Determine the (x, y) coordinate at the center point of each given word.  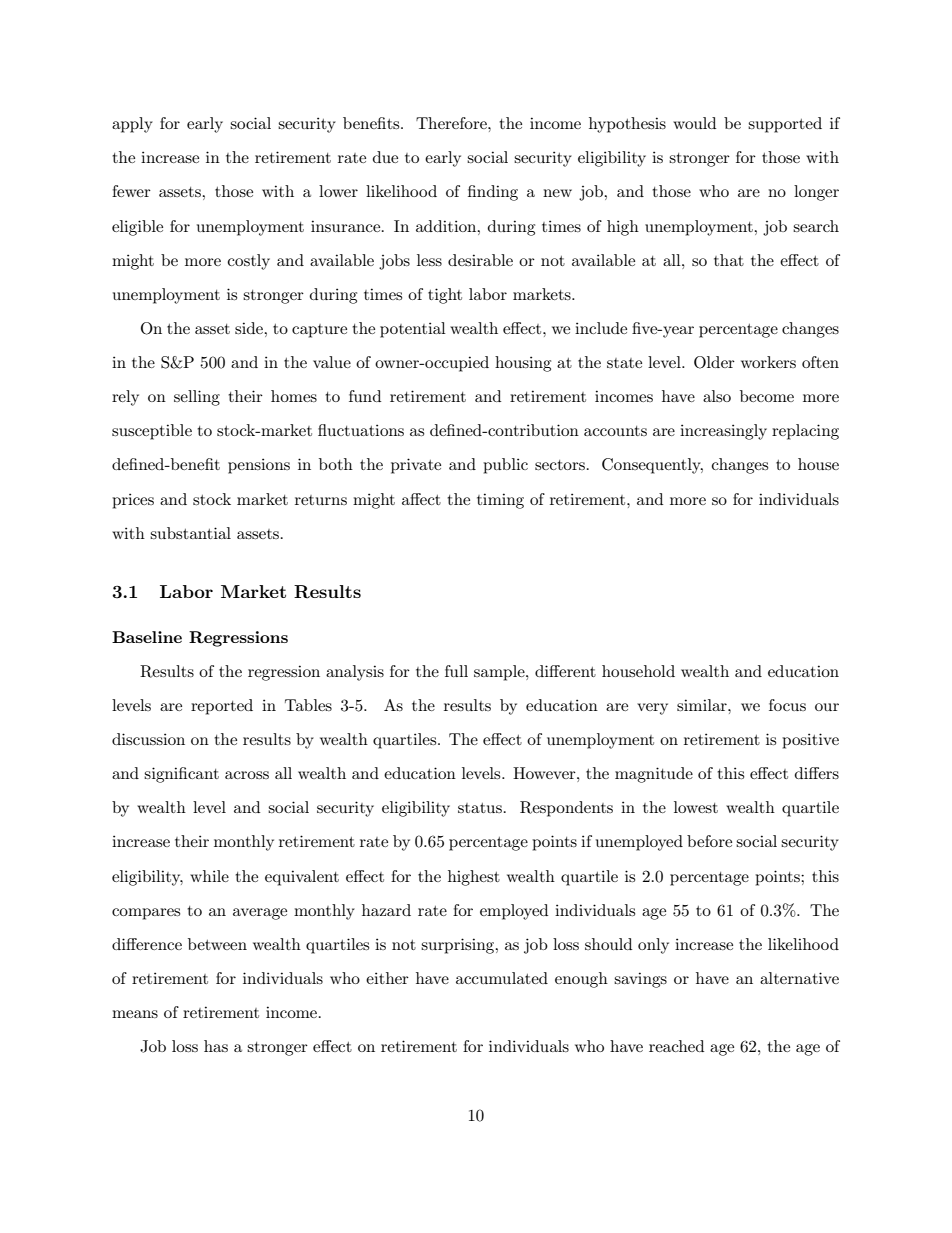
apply (132, 125)
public (505, 466)
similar (703, 705)
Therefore (452, 123)
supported (785, 125)
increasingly (723, 432)
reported (222, 707)
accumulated (502, 978)
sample (500, 673)
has (216, 1046)
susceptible (152, 432)
